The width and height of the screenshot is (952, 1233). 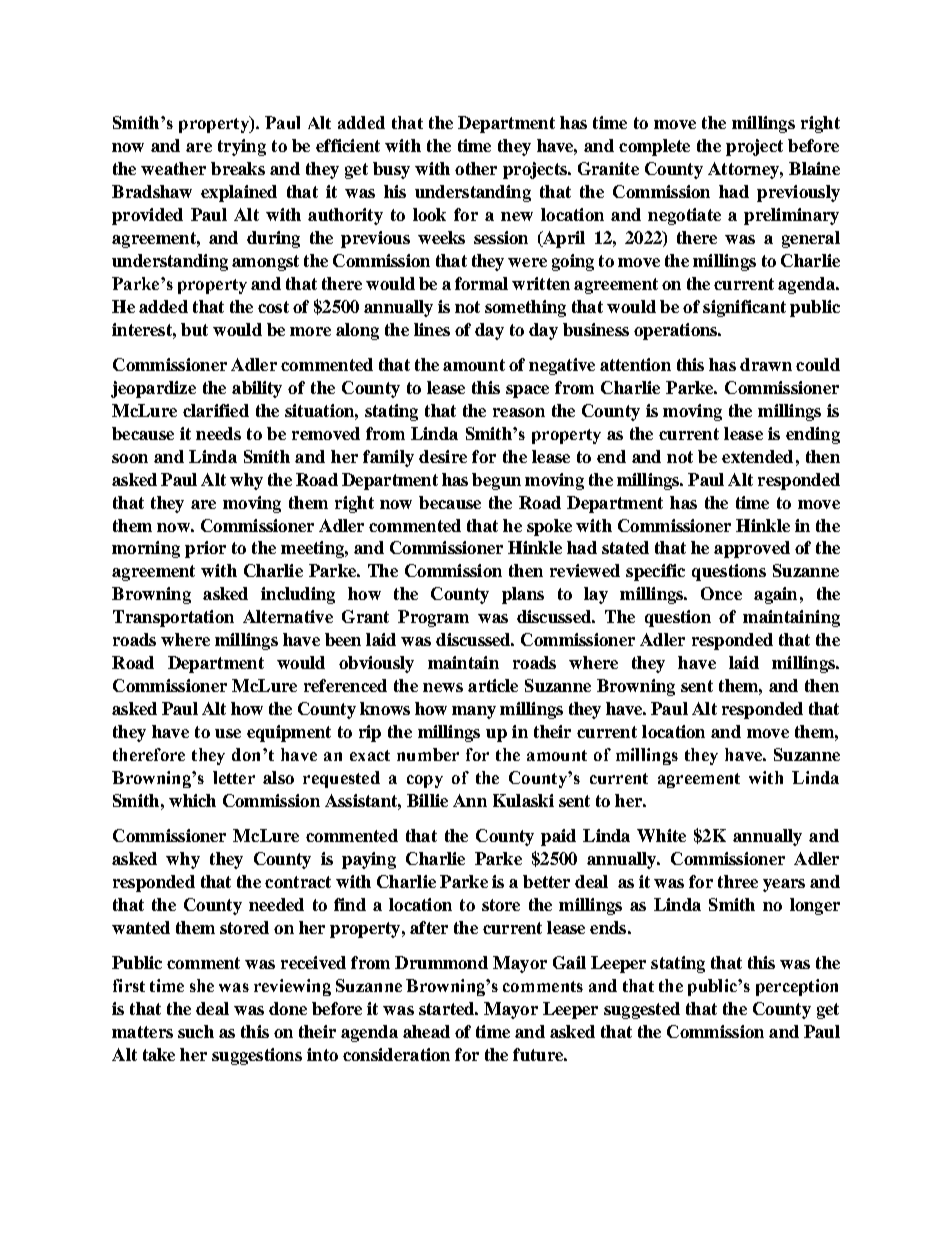 What do you see at coordinates (766, 364) in the screenshot?
I see `drawn` at bounding box center [766, 364].
